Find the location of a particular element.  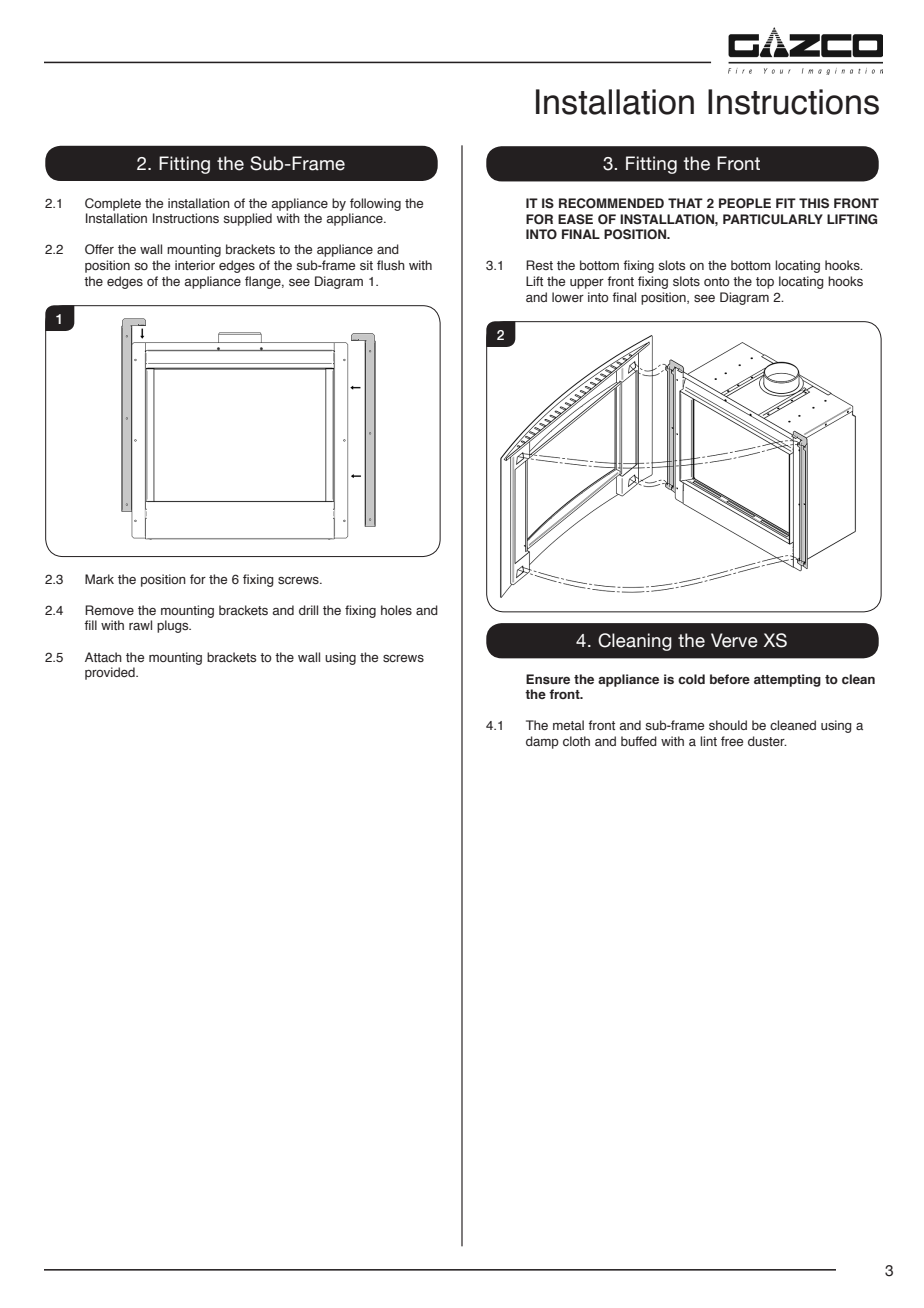

provided is located at coordinates (111, 673).
